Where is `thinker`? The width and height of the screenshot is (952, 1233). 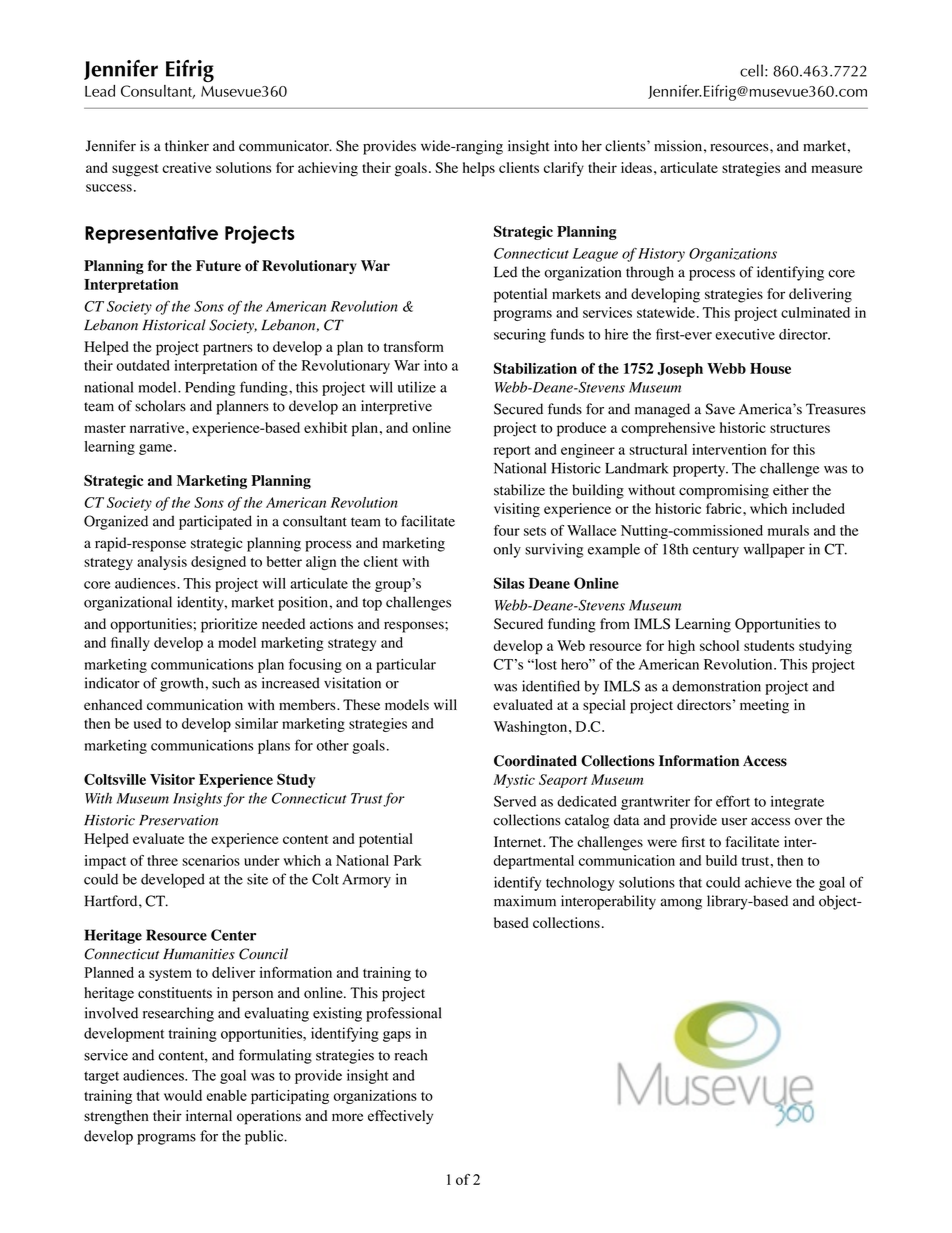 thinker is located at coordinates (187, 146).
